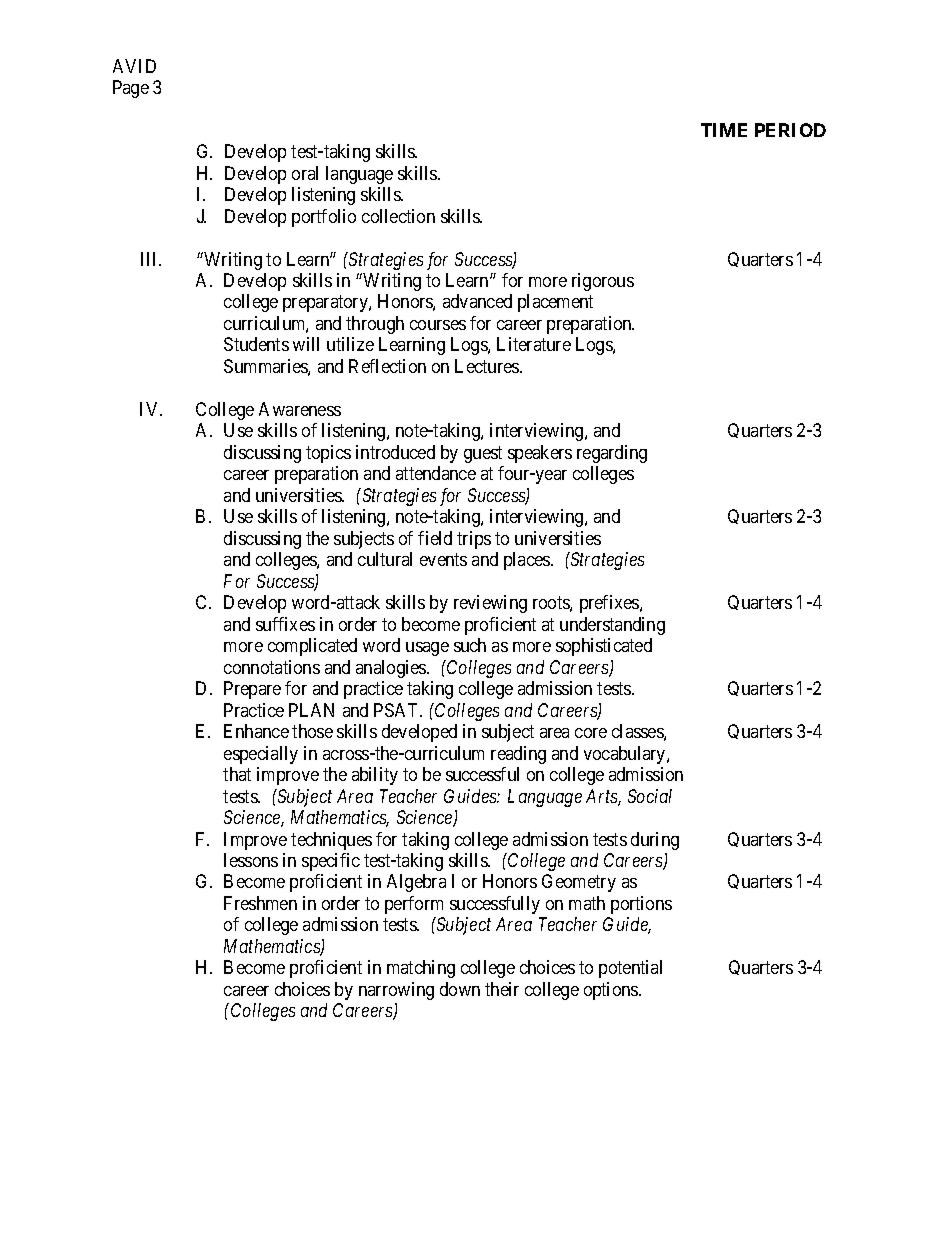 The image size is (952, 1233). Describe the element at coordinates (131, 89) in the image. I see `Page` at that location.
